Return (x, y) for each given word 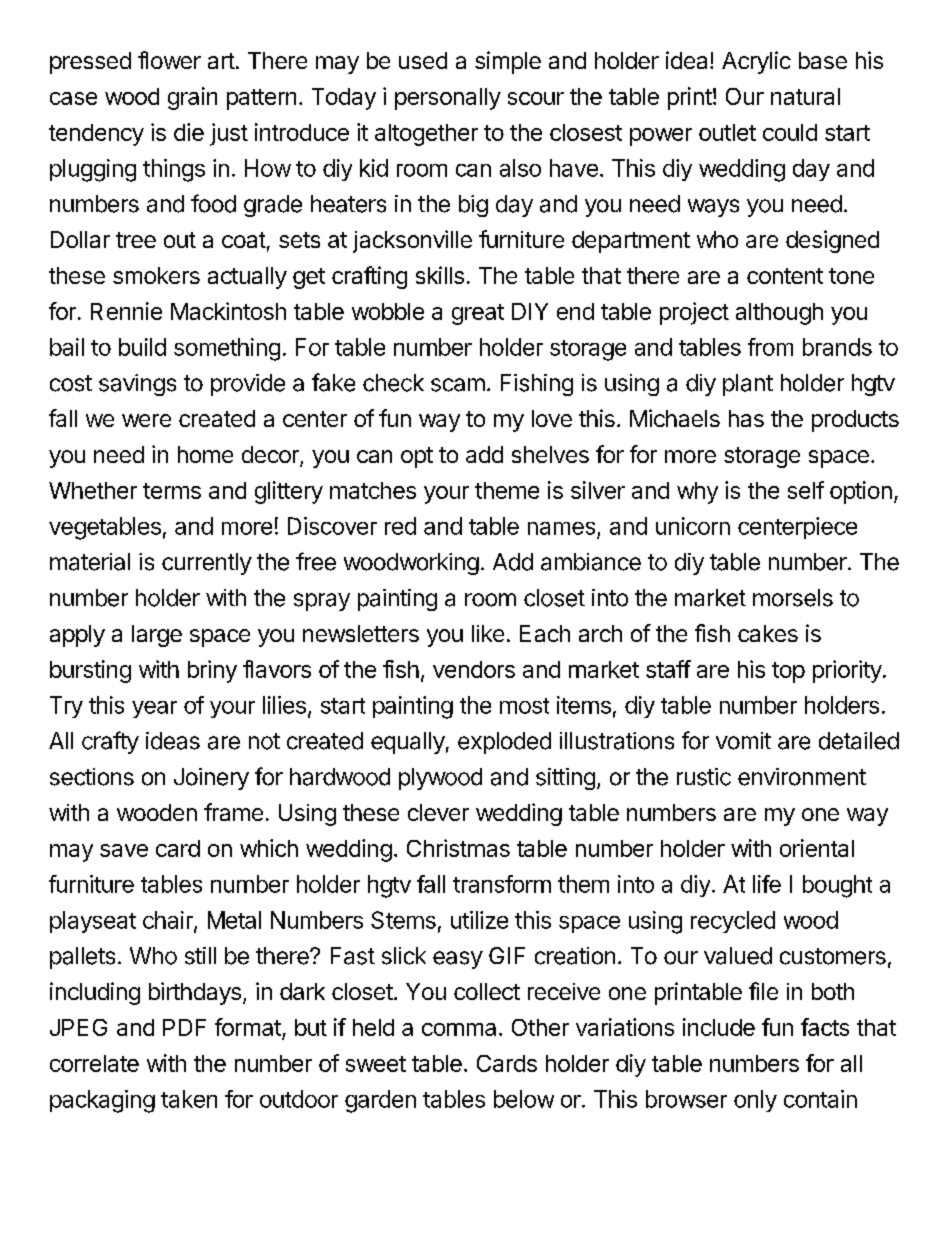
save (124, 850)
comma (459, 1029)
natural (805, 96)
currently (207, 564)
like (488, 633)
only (755, 1101)
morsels (793, 598)
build (142, 347)
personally (448, 99)
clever (438, 812)
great (478, 314)
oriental (817, 848)
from (770, 347)
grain (192, 98)
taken (189, 1099)
